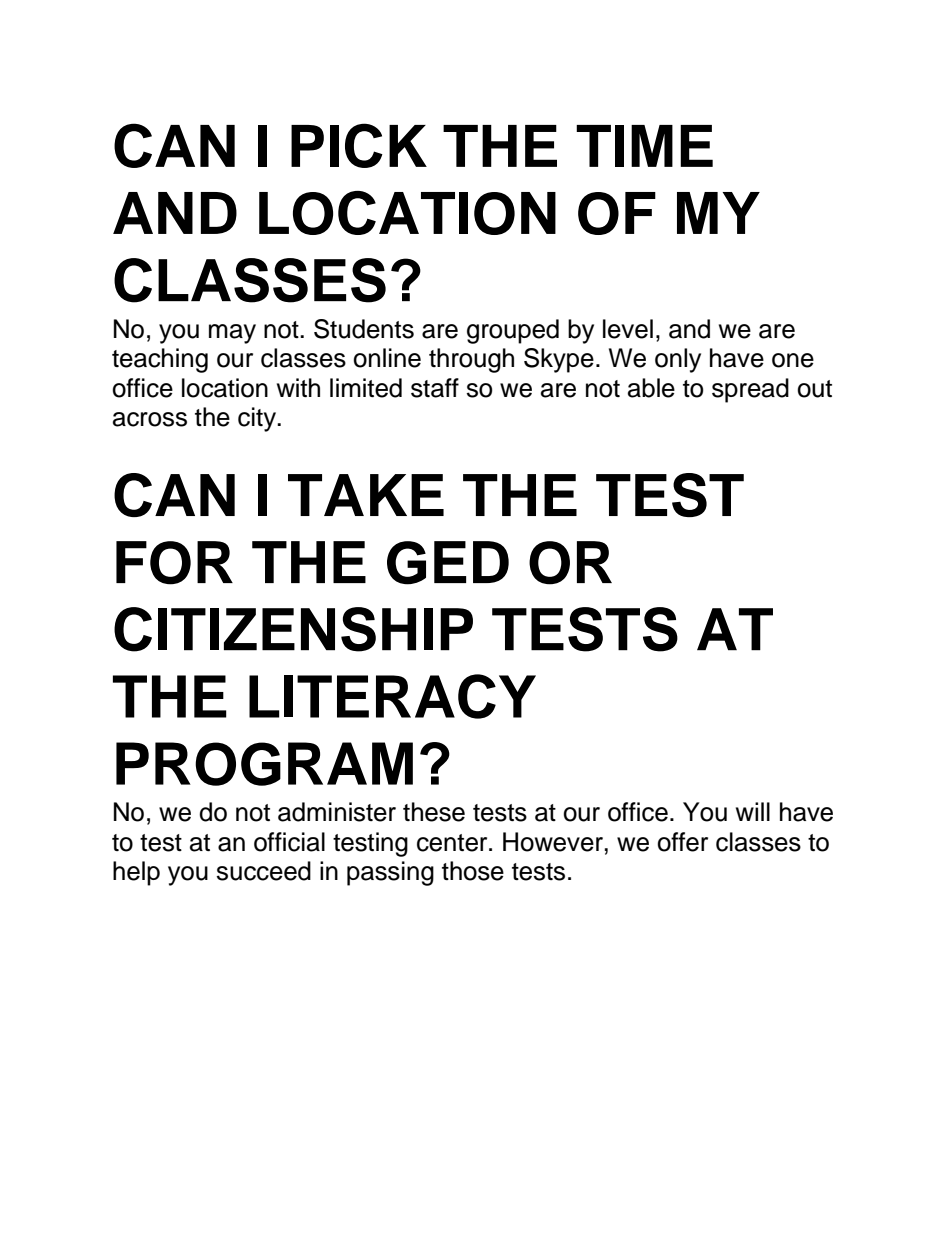  I want to click on TIME, so click(644, 146).
